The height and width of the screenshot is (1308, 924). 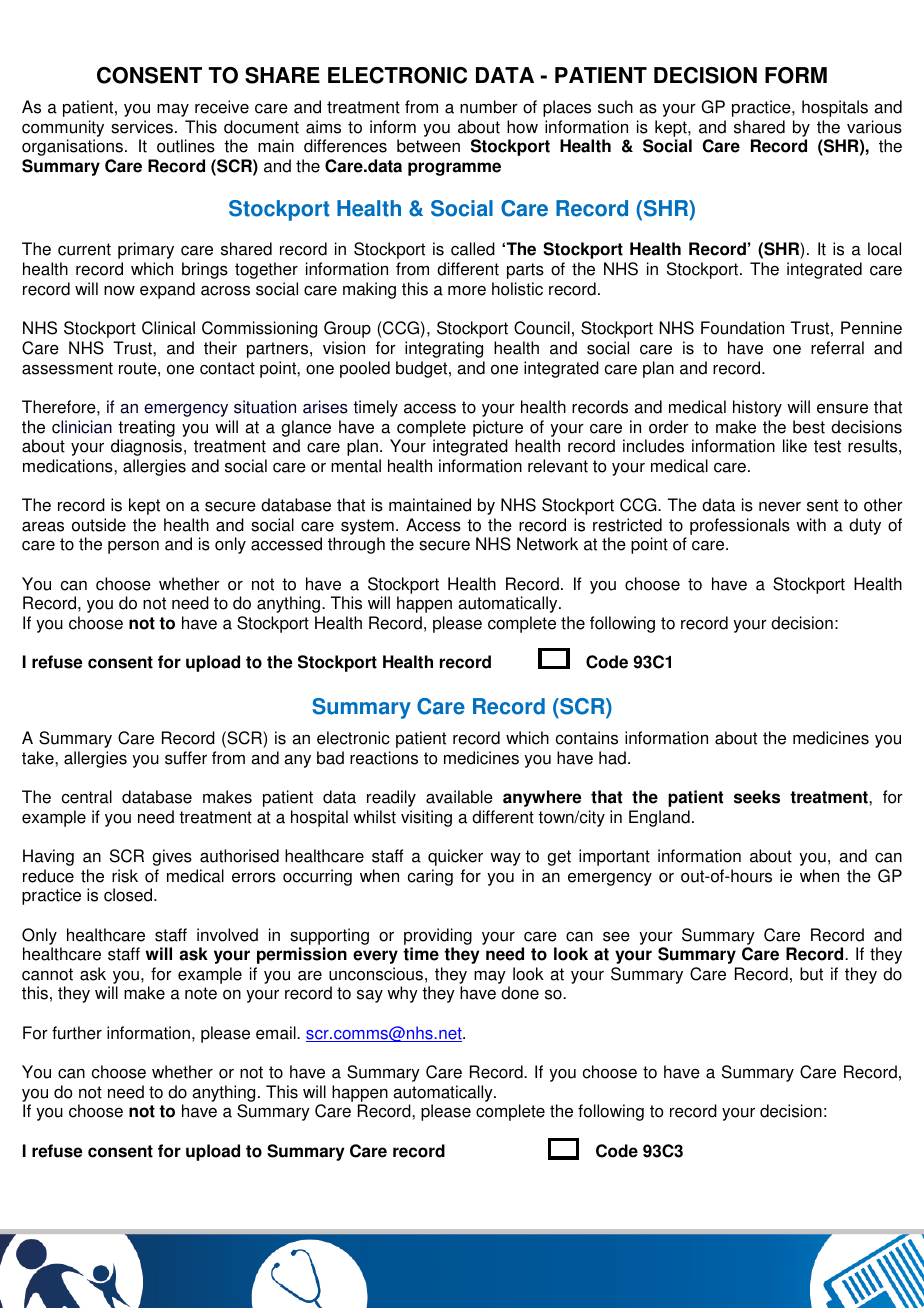 I want to click on various, so click(x=874, y=127).
